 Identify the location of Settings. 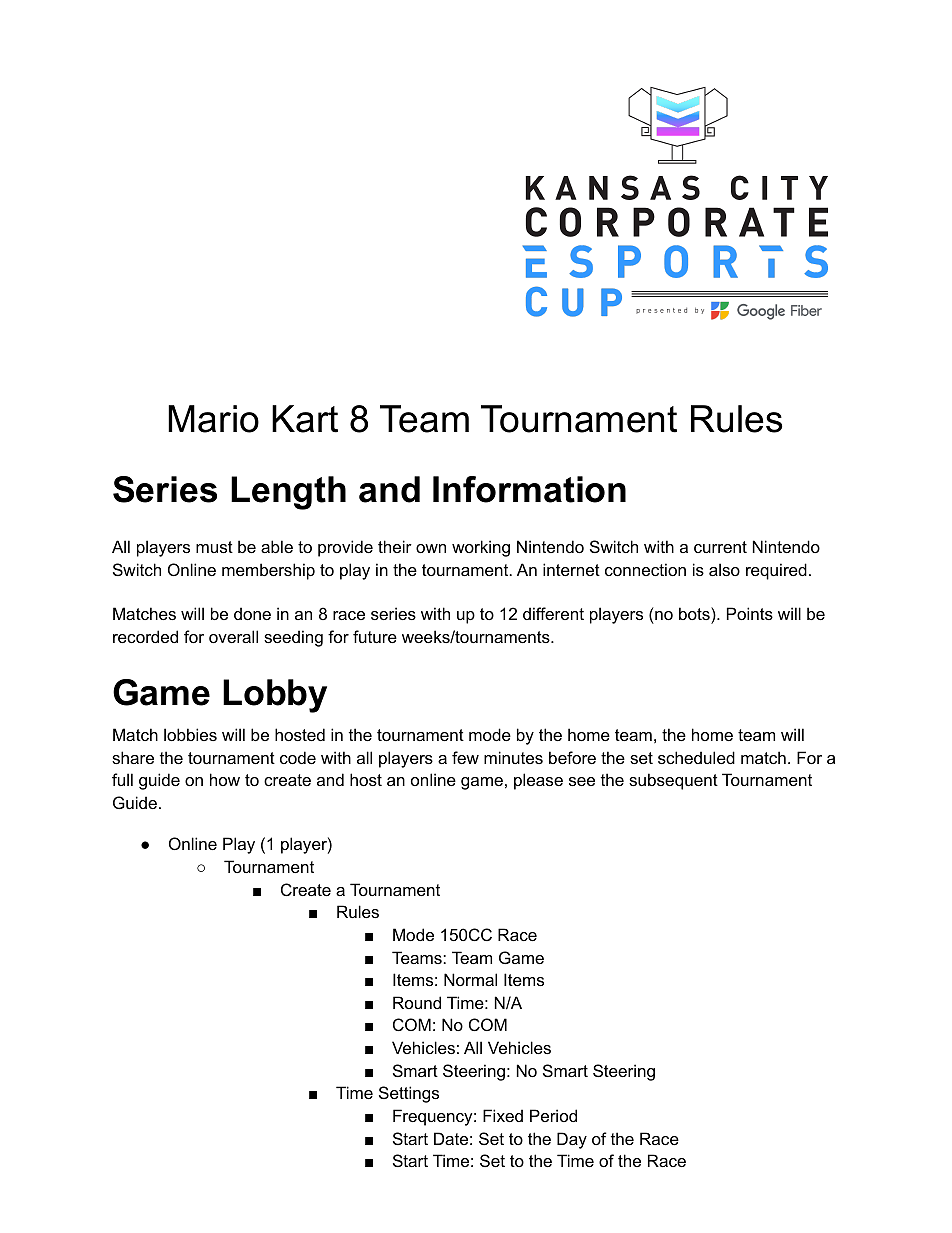
(409, 1094).
